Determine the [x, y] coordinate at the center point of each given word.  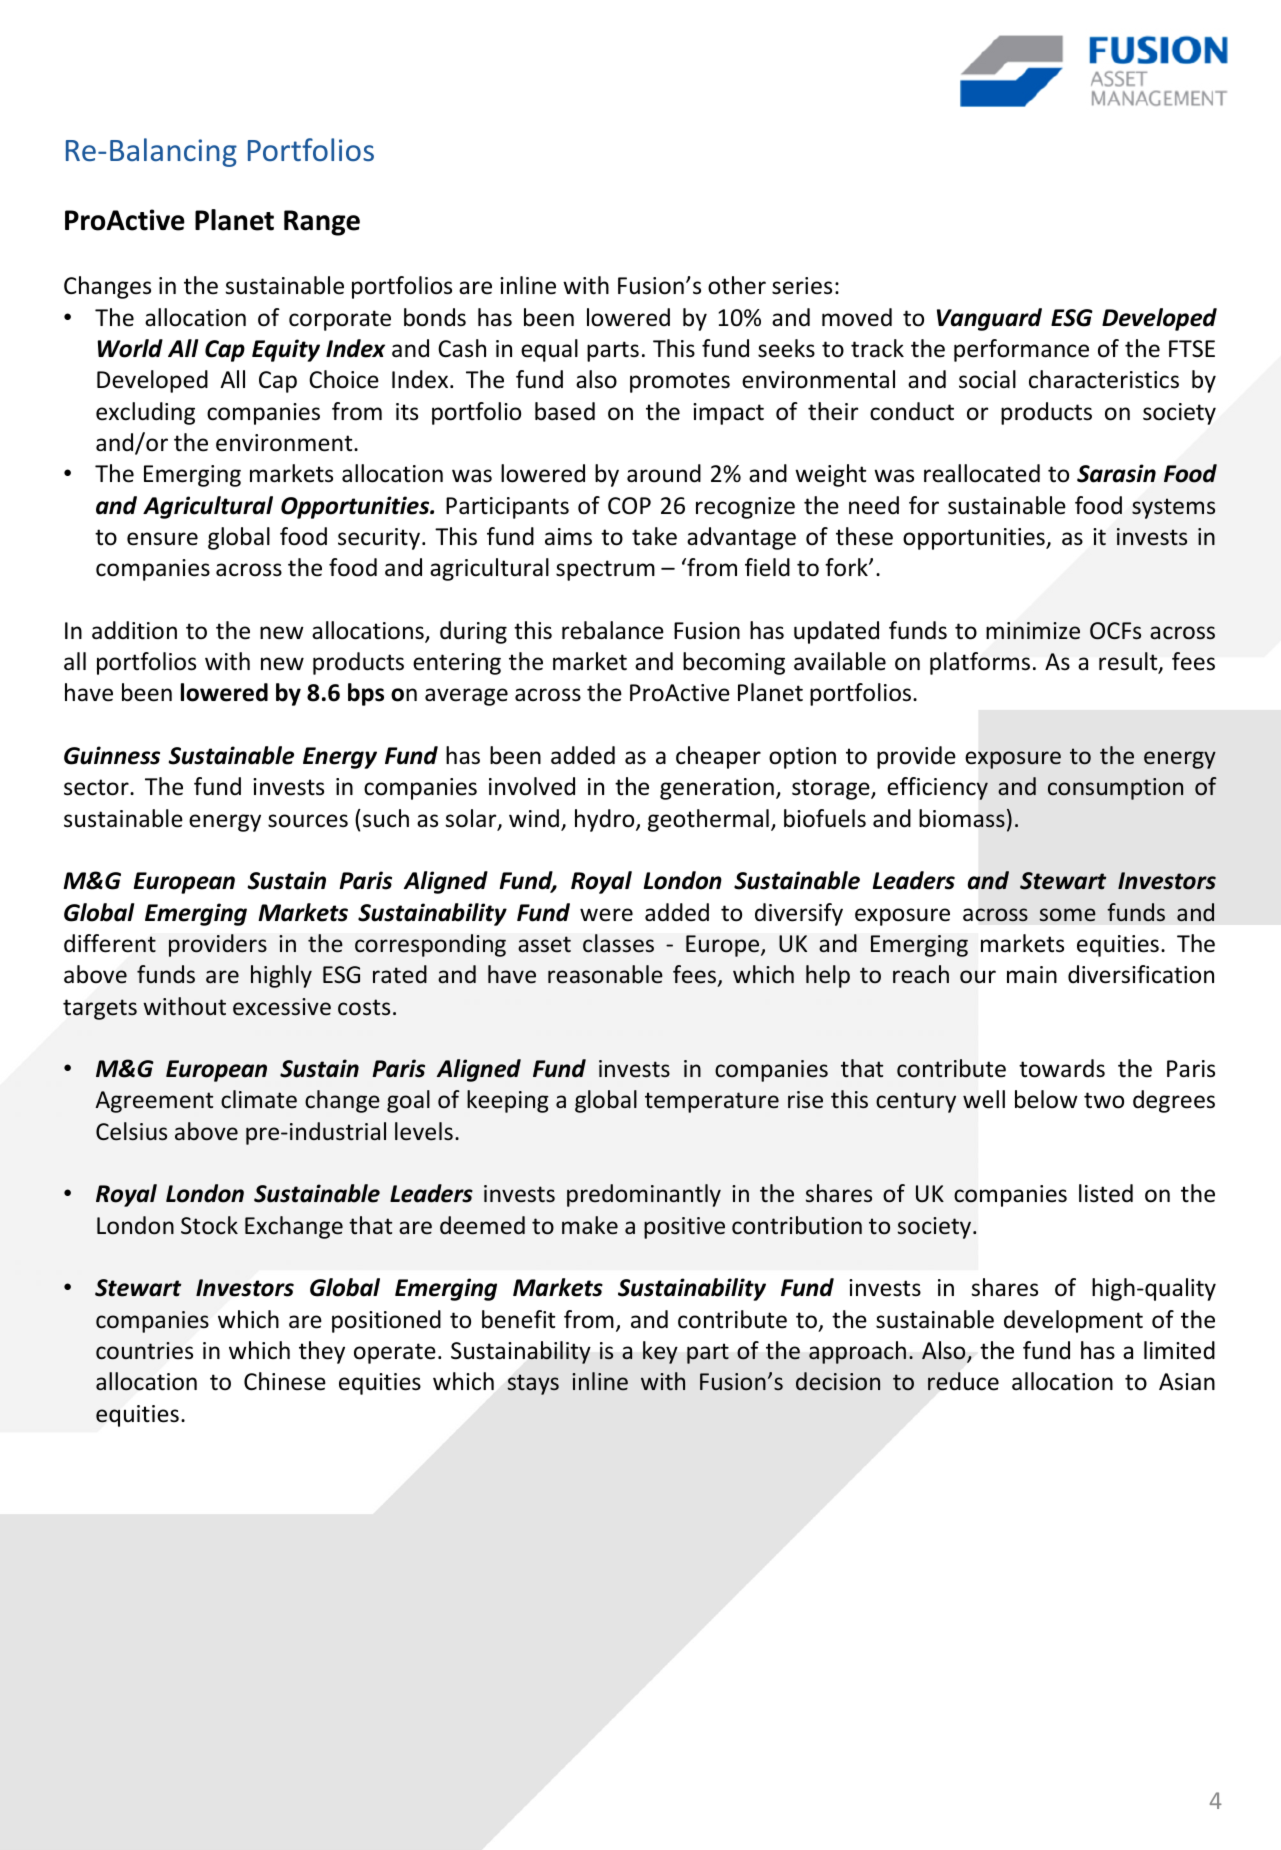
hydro [606, 820]
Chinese [285, 1381]
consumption [1115, 789]
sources [308, 821]
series [802, 286]
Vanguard [989, 319]
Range [322, 223]
